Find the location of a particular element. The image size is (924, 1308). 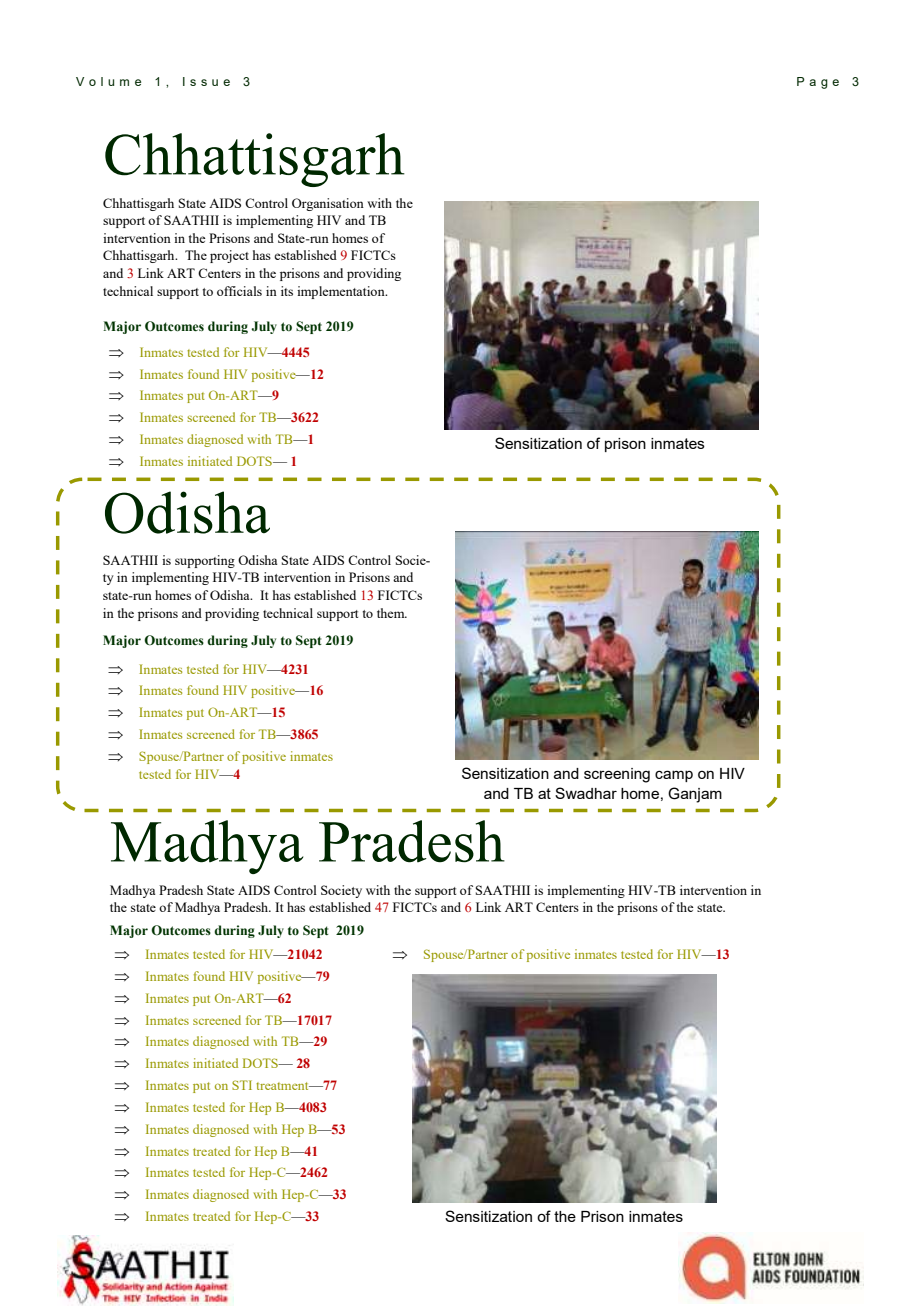

screening is located at coordinates (617, 775).
